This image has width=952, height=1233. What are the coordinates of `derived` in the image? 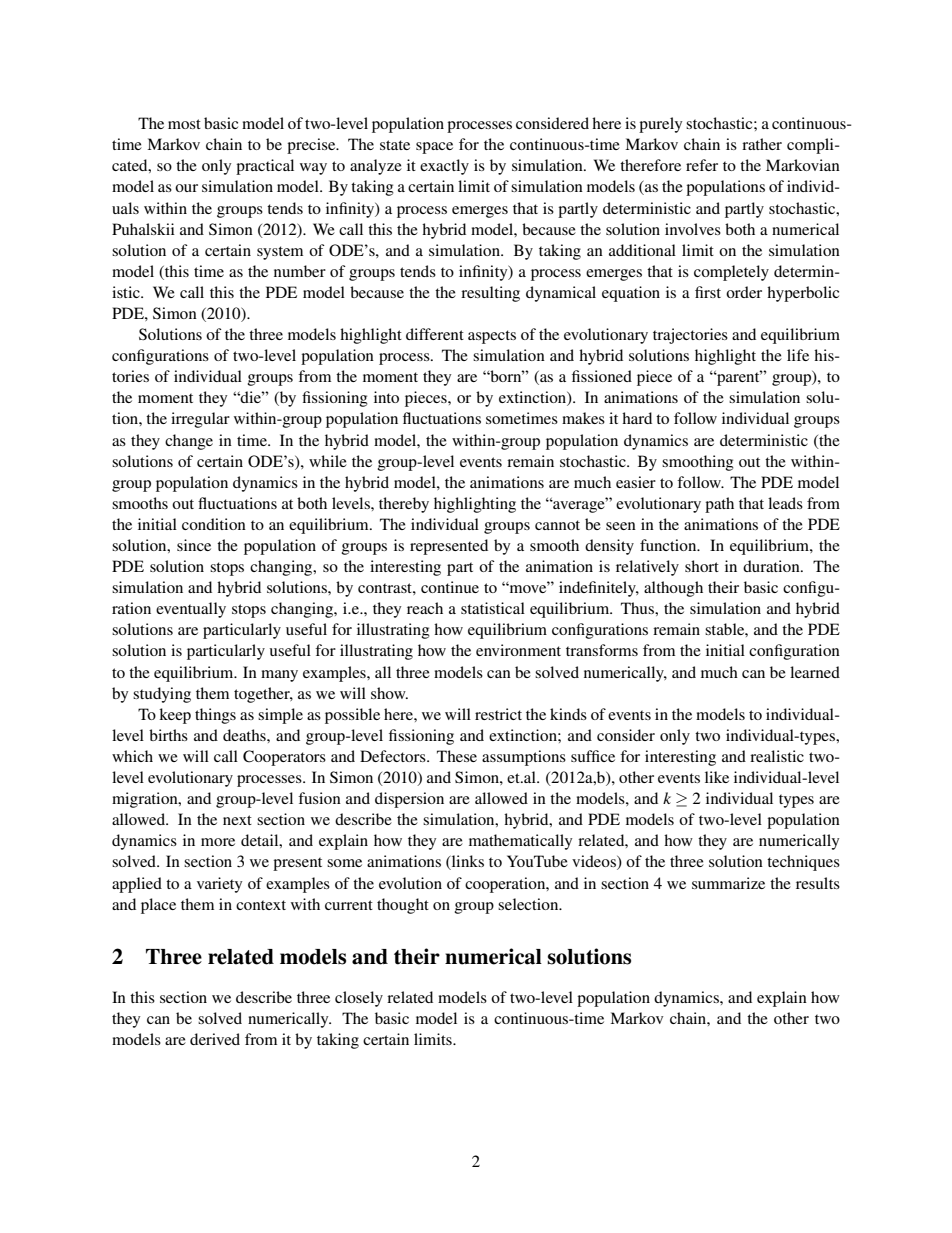 It's located at (215, 1039).
